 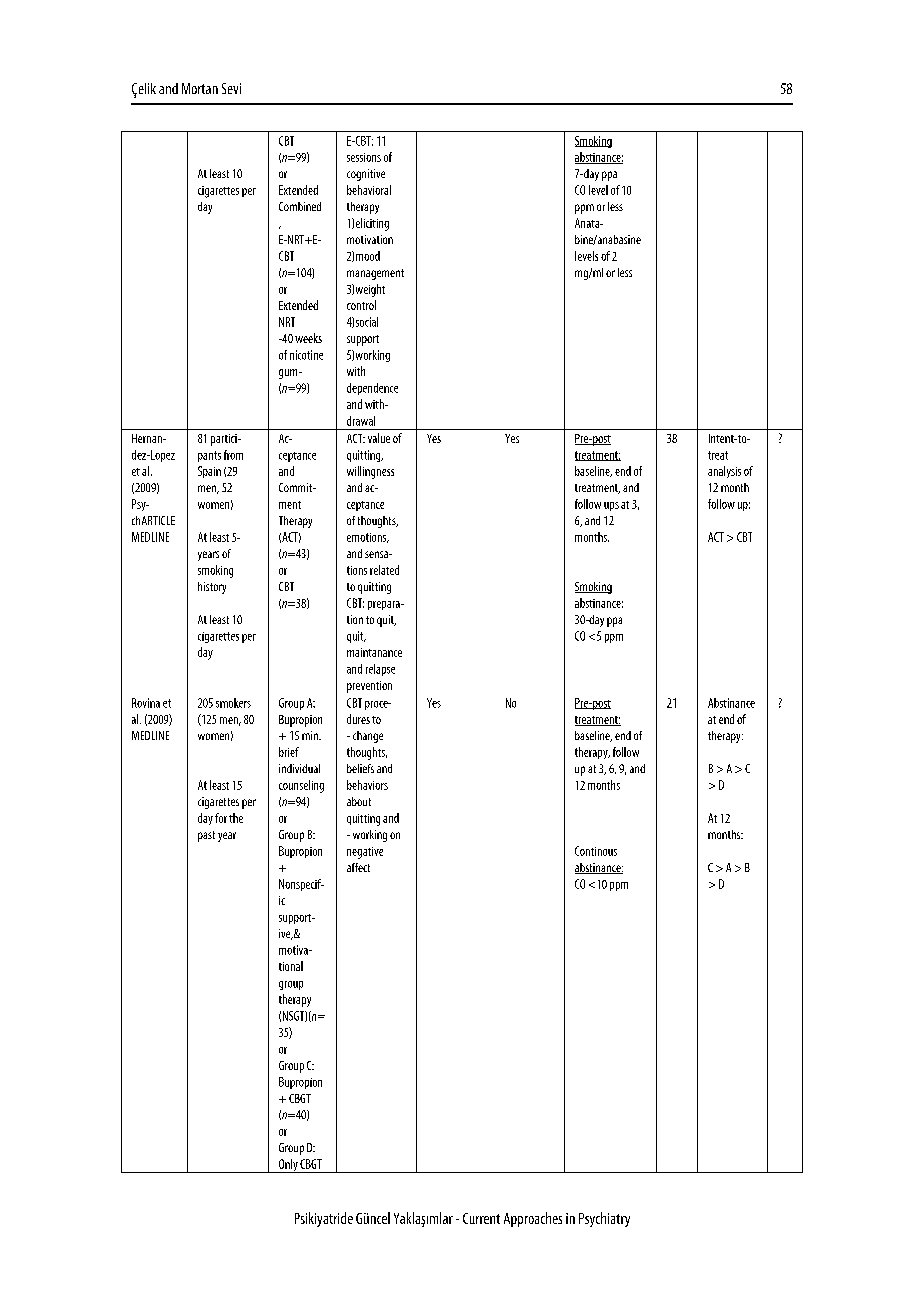 I want to click on Only, so click(x=288, y=1166).
